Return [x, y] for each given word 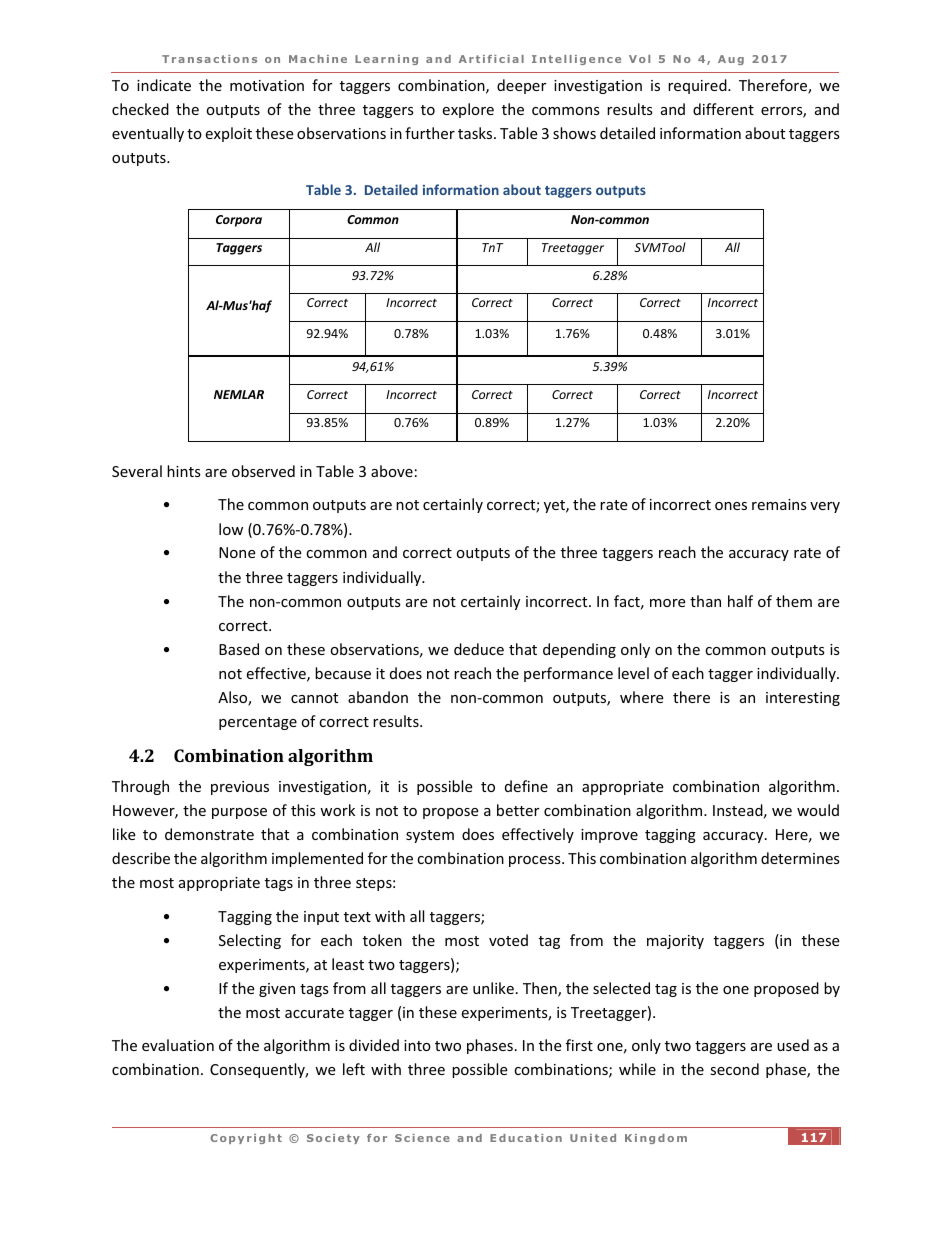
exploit [228, 134]
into [417, 1045]
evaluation [178, 1045]
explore [468, 110]
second [735, 1069]
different [723, 109]
